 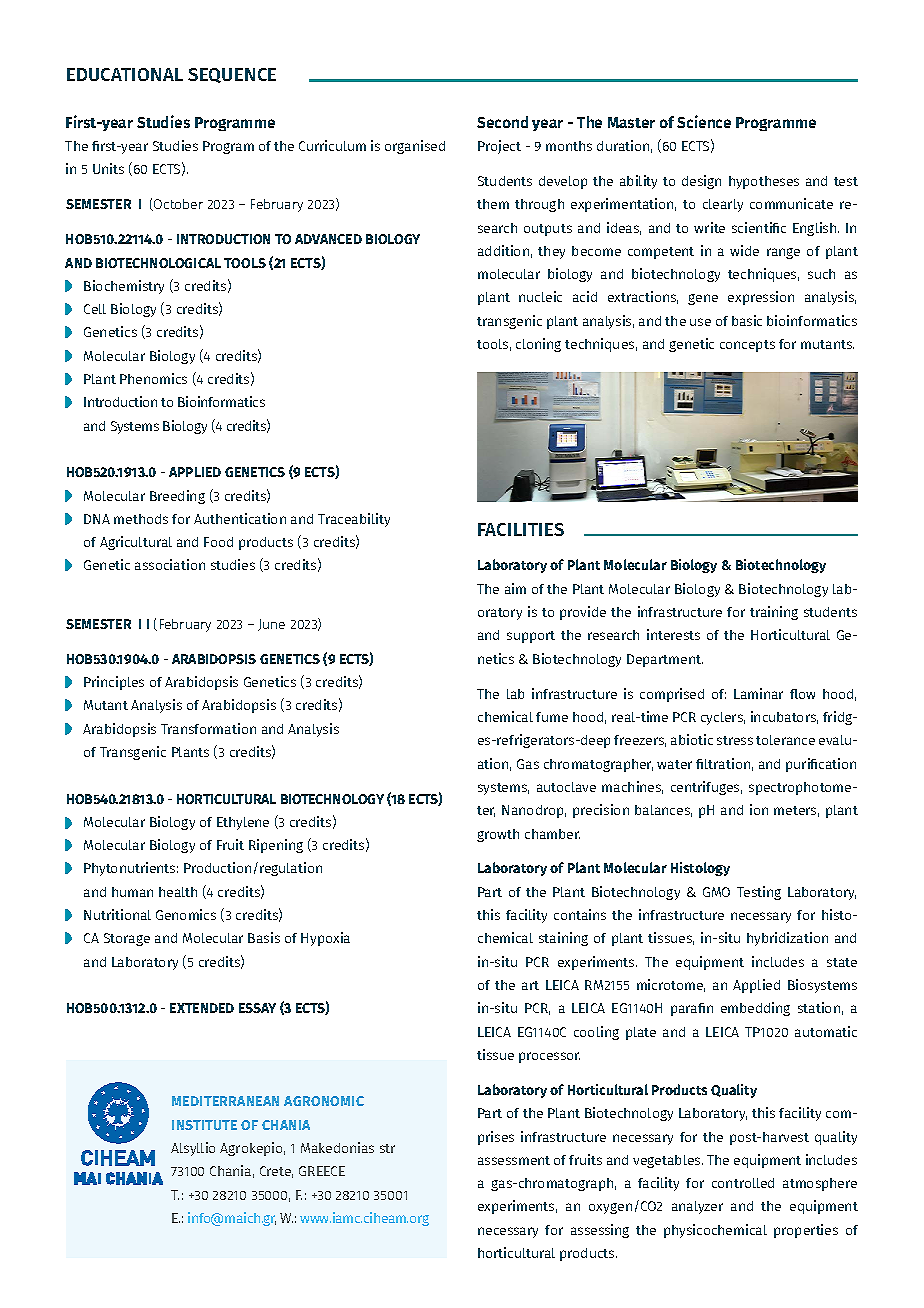 I want to click on assessment, so click(x=514, y=1160).
